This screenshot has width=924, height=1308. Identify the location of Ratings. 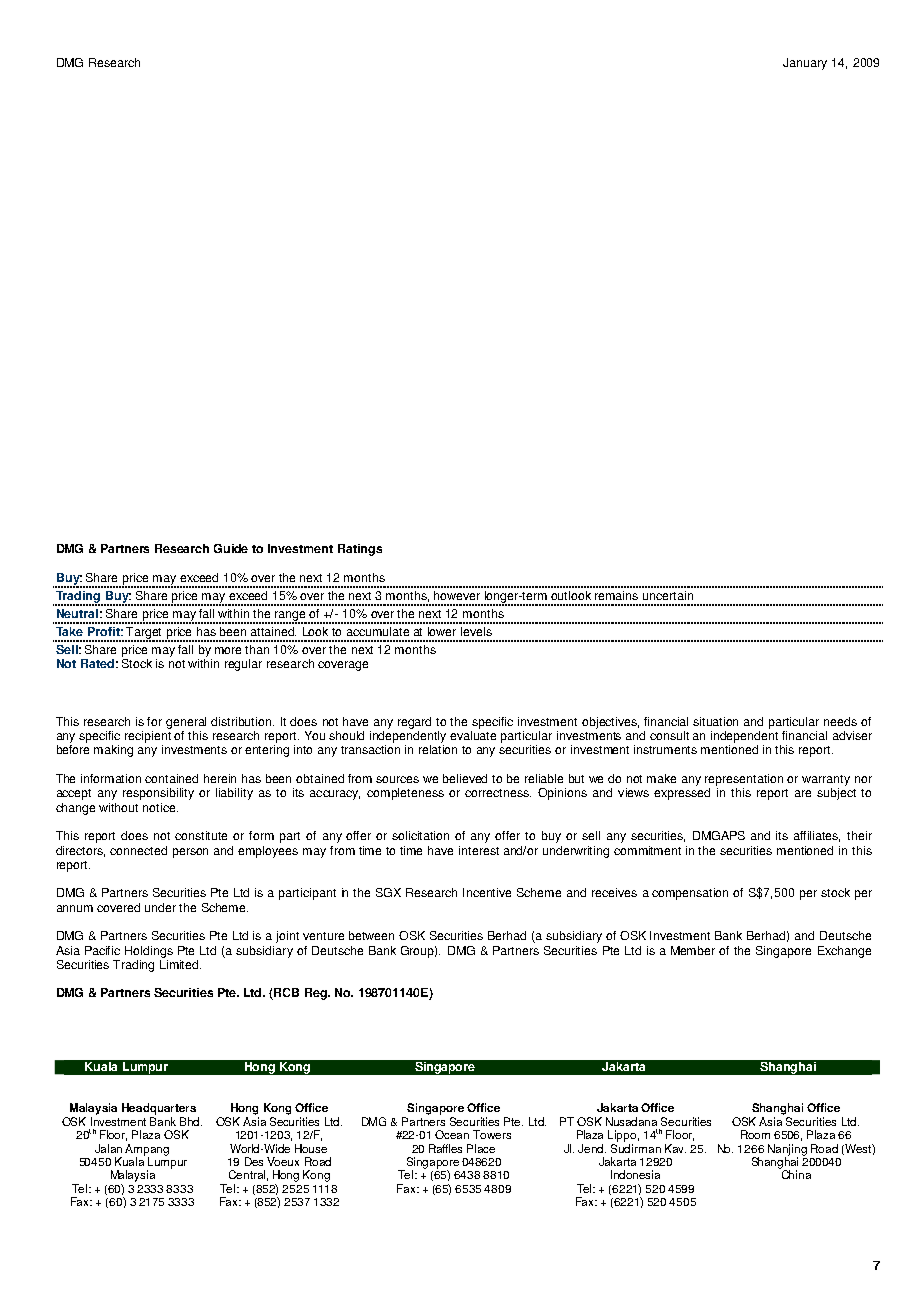
(360, 550).
